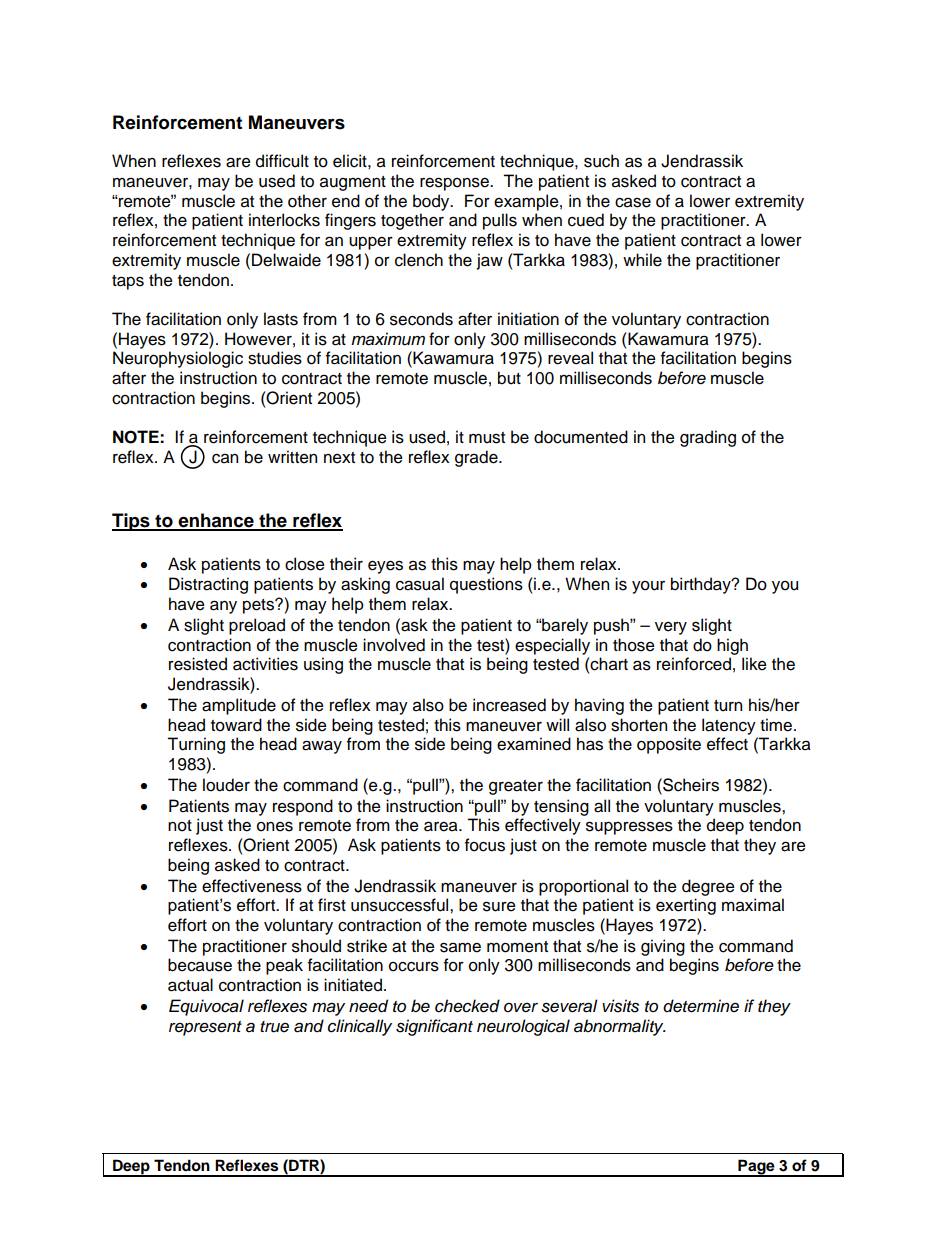 The image size is (952, 1233). I want to click on case, so click(633, 202).
